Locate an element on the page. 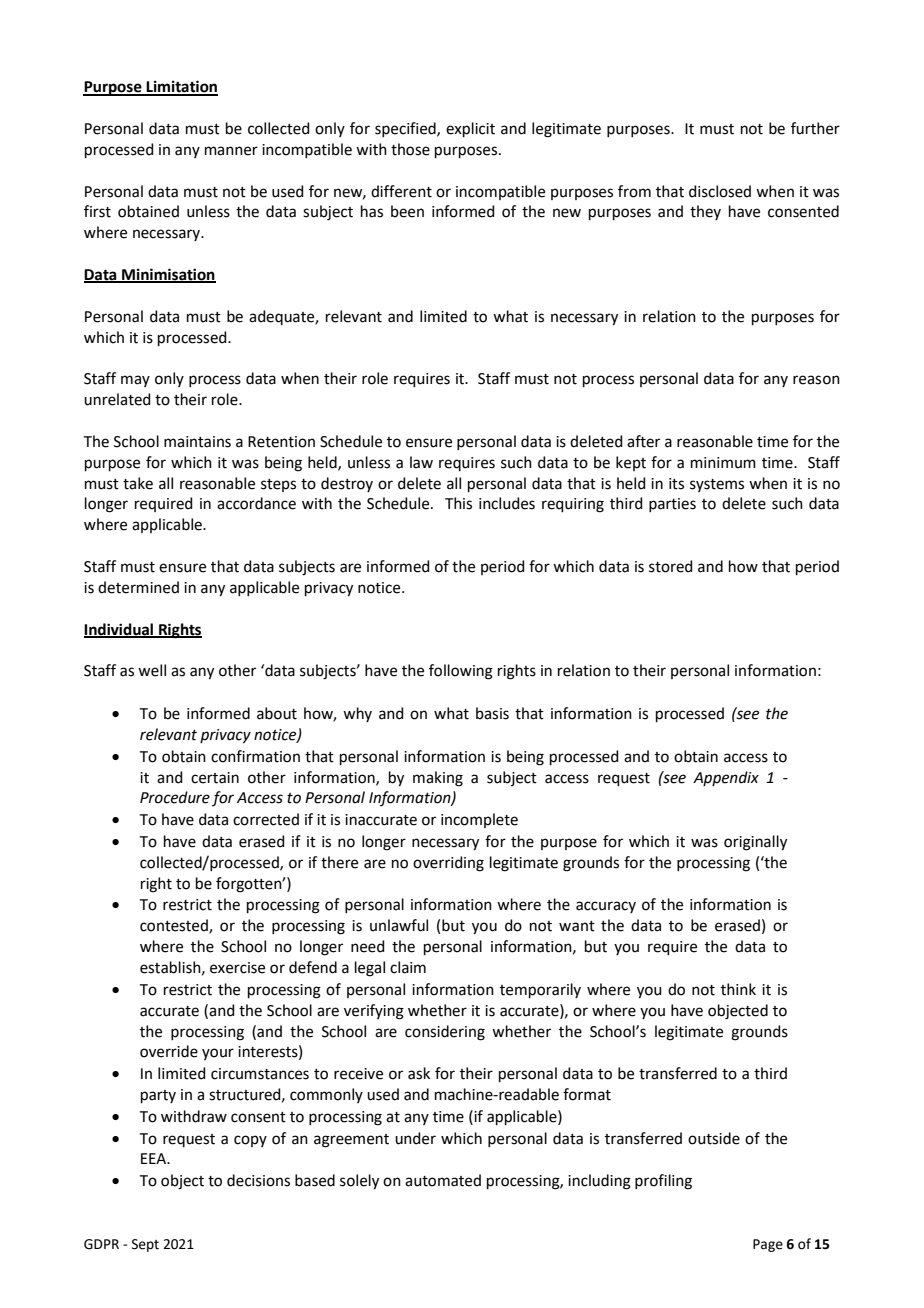  automated is located at coordinates (443, 1180).
